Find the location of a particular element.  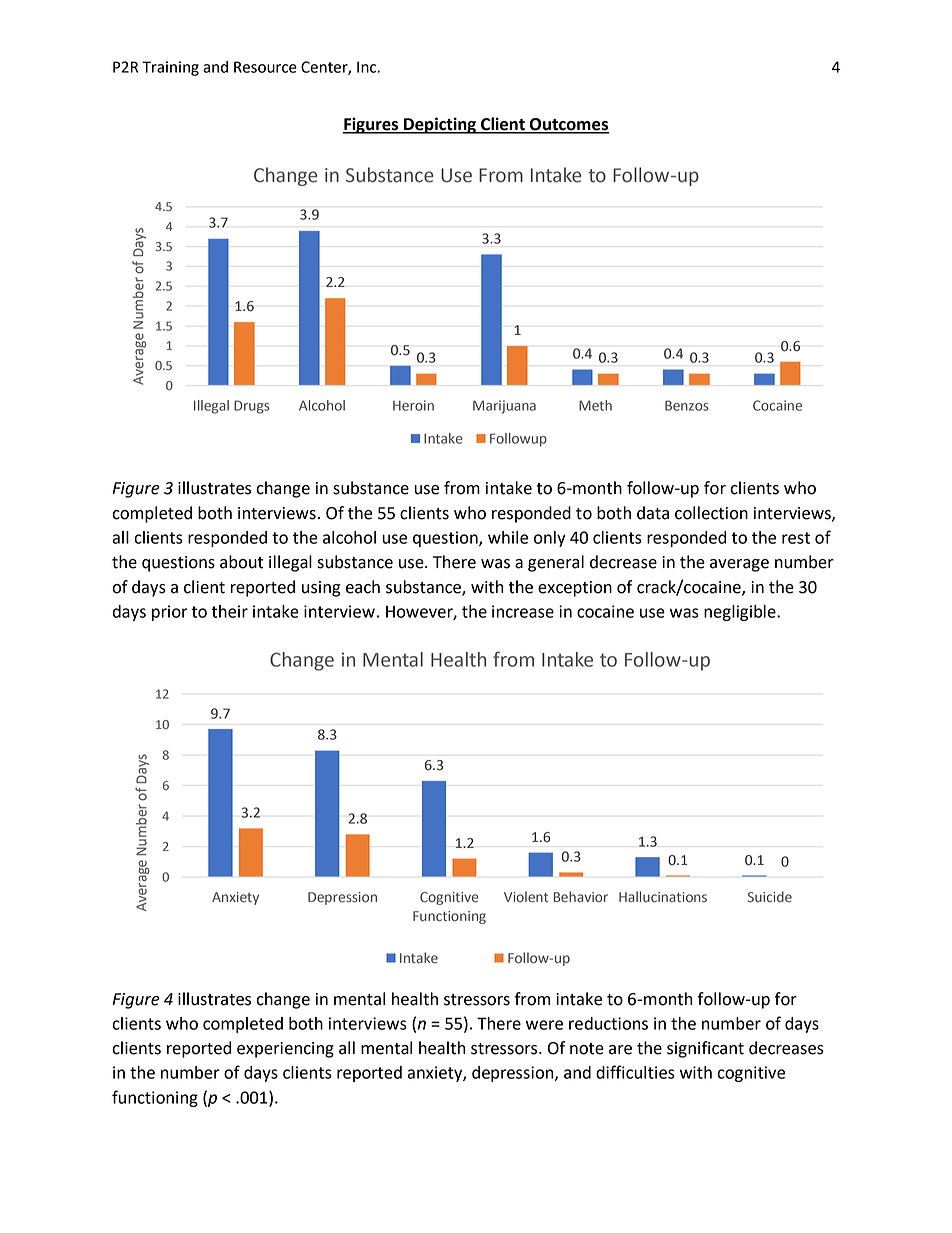

Depicting is located at coordinates (440, 125).
